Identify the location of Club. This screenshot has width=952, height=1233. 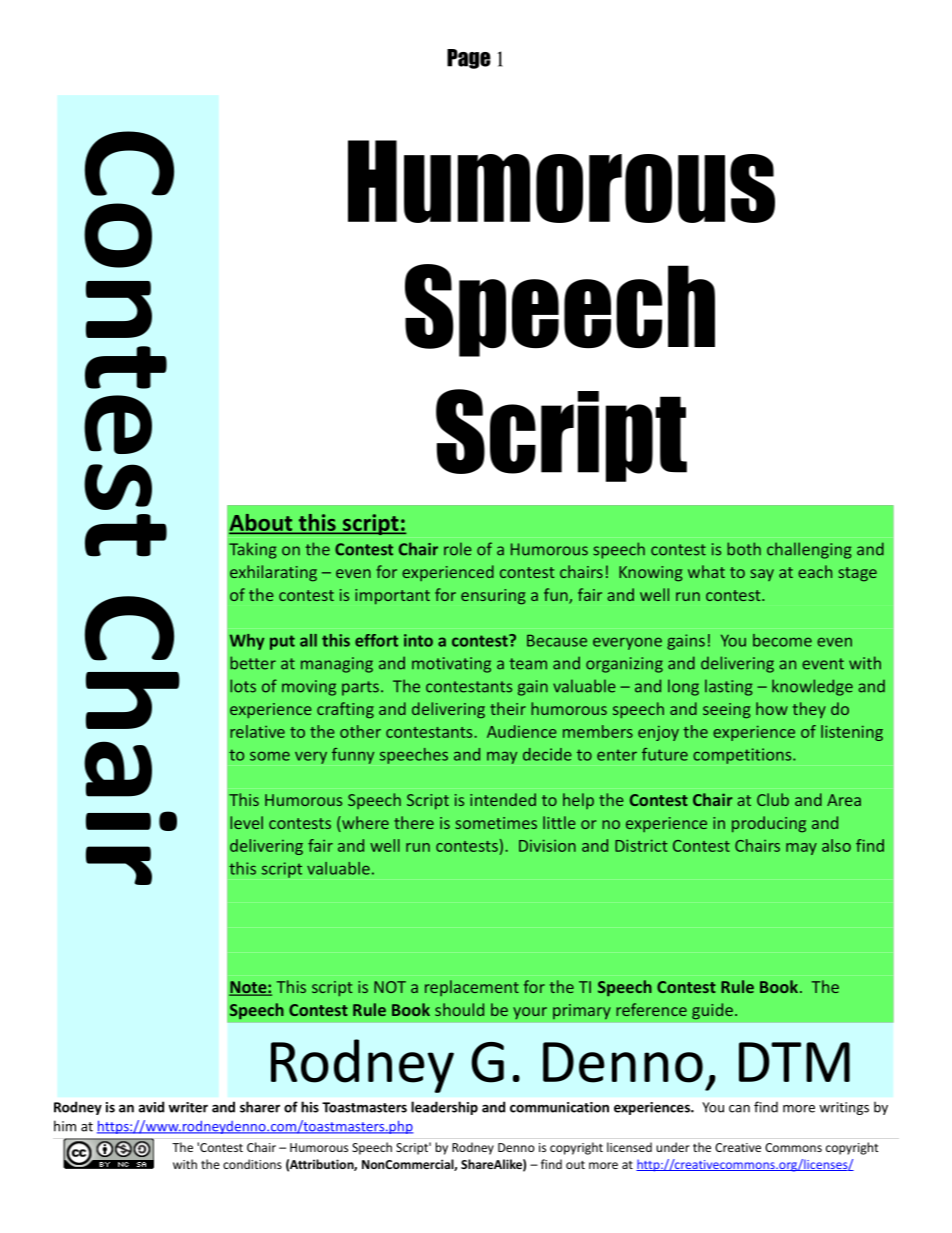
(773, 799).
